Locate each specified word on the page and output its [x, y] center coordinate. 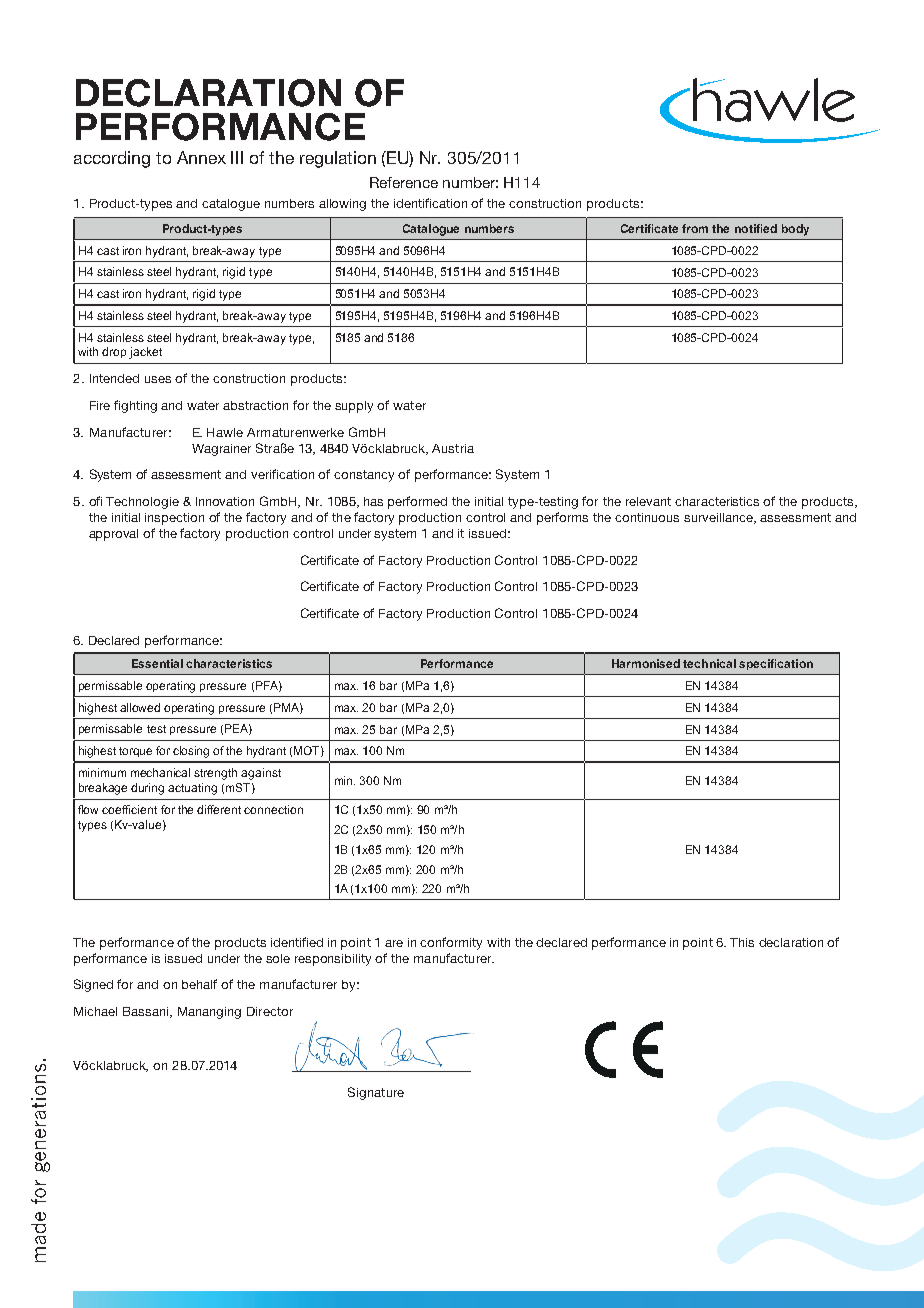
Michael [95, 1011]
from [695, 228]
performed [417, 502]
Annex [201, 157]
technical [709, 663]
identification [430, 203]
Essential [157, 663]
